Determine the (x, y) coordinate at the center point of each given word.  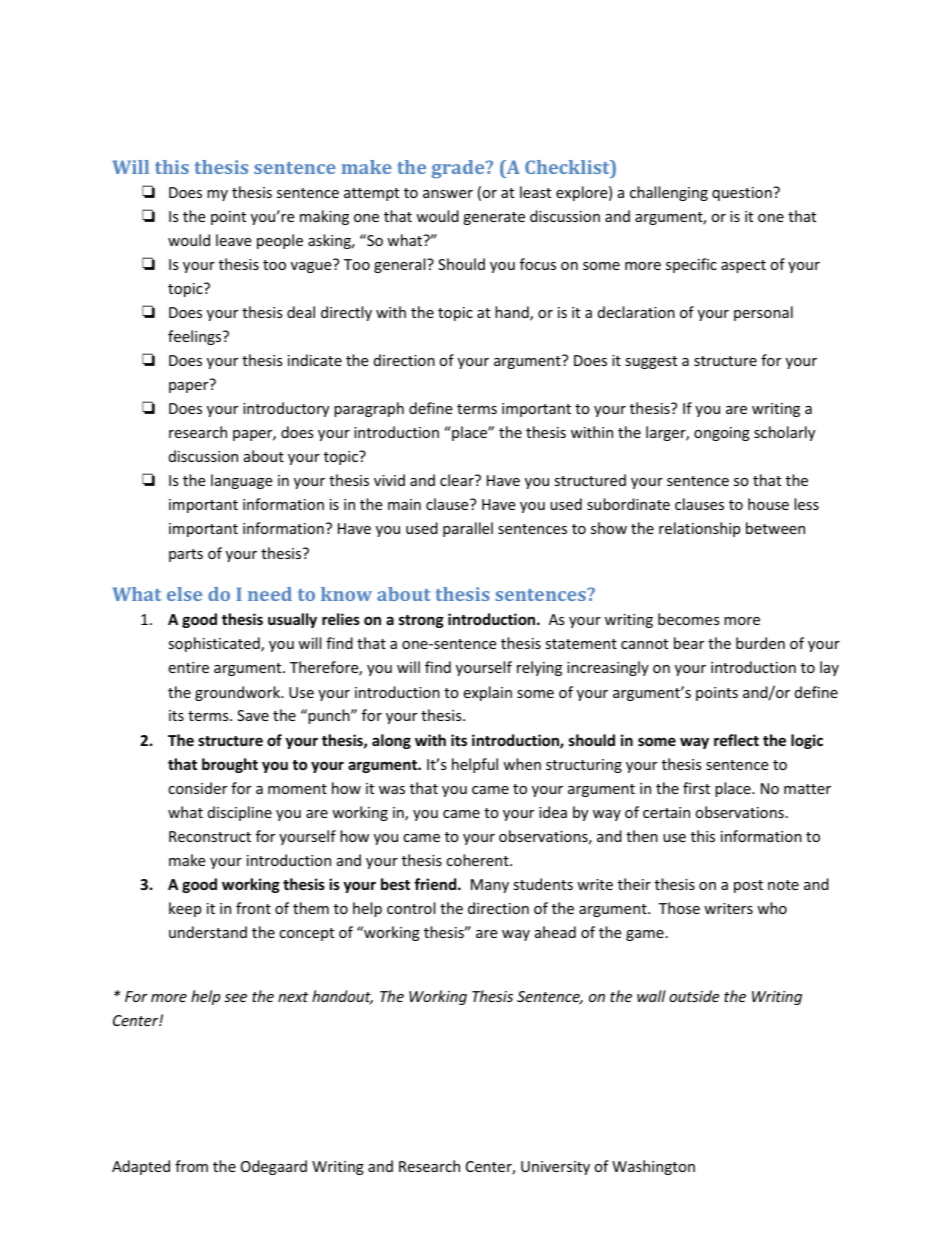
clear (458, 480)
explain (487, 693)
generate (494, 218)
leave (233, 240)
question (743, 194)
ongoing (722, 434)
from (191, 1166)
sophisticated (215, 644)
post (748, 886)
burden (760, 643)
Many (490, 886)
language (241, 481)
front (253, 908)
